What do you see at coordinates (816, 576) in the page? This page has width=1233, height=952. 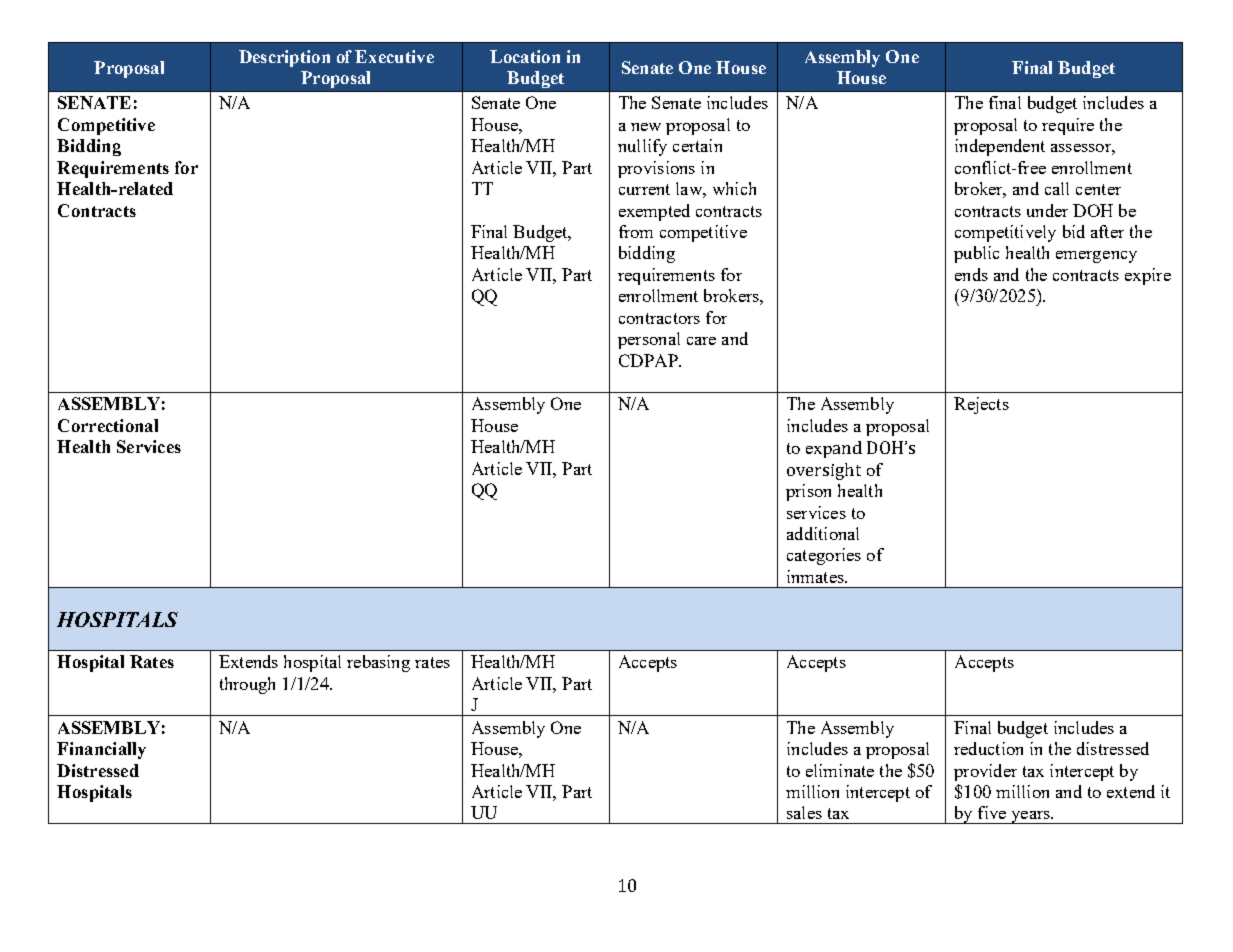 I see `inmates` at bounding box center [816, 576].
